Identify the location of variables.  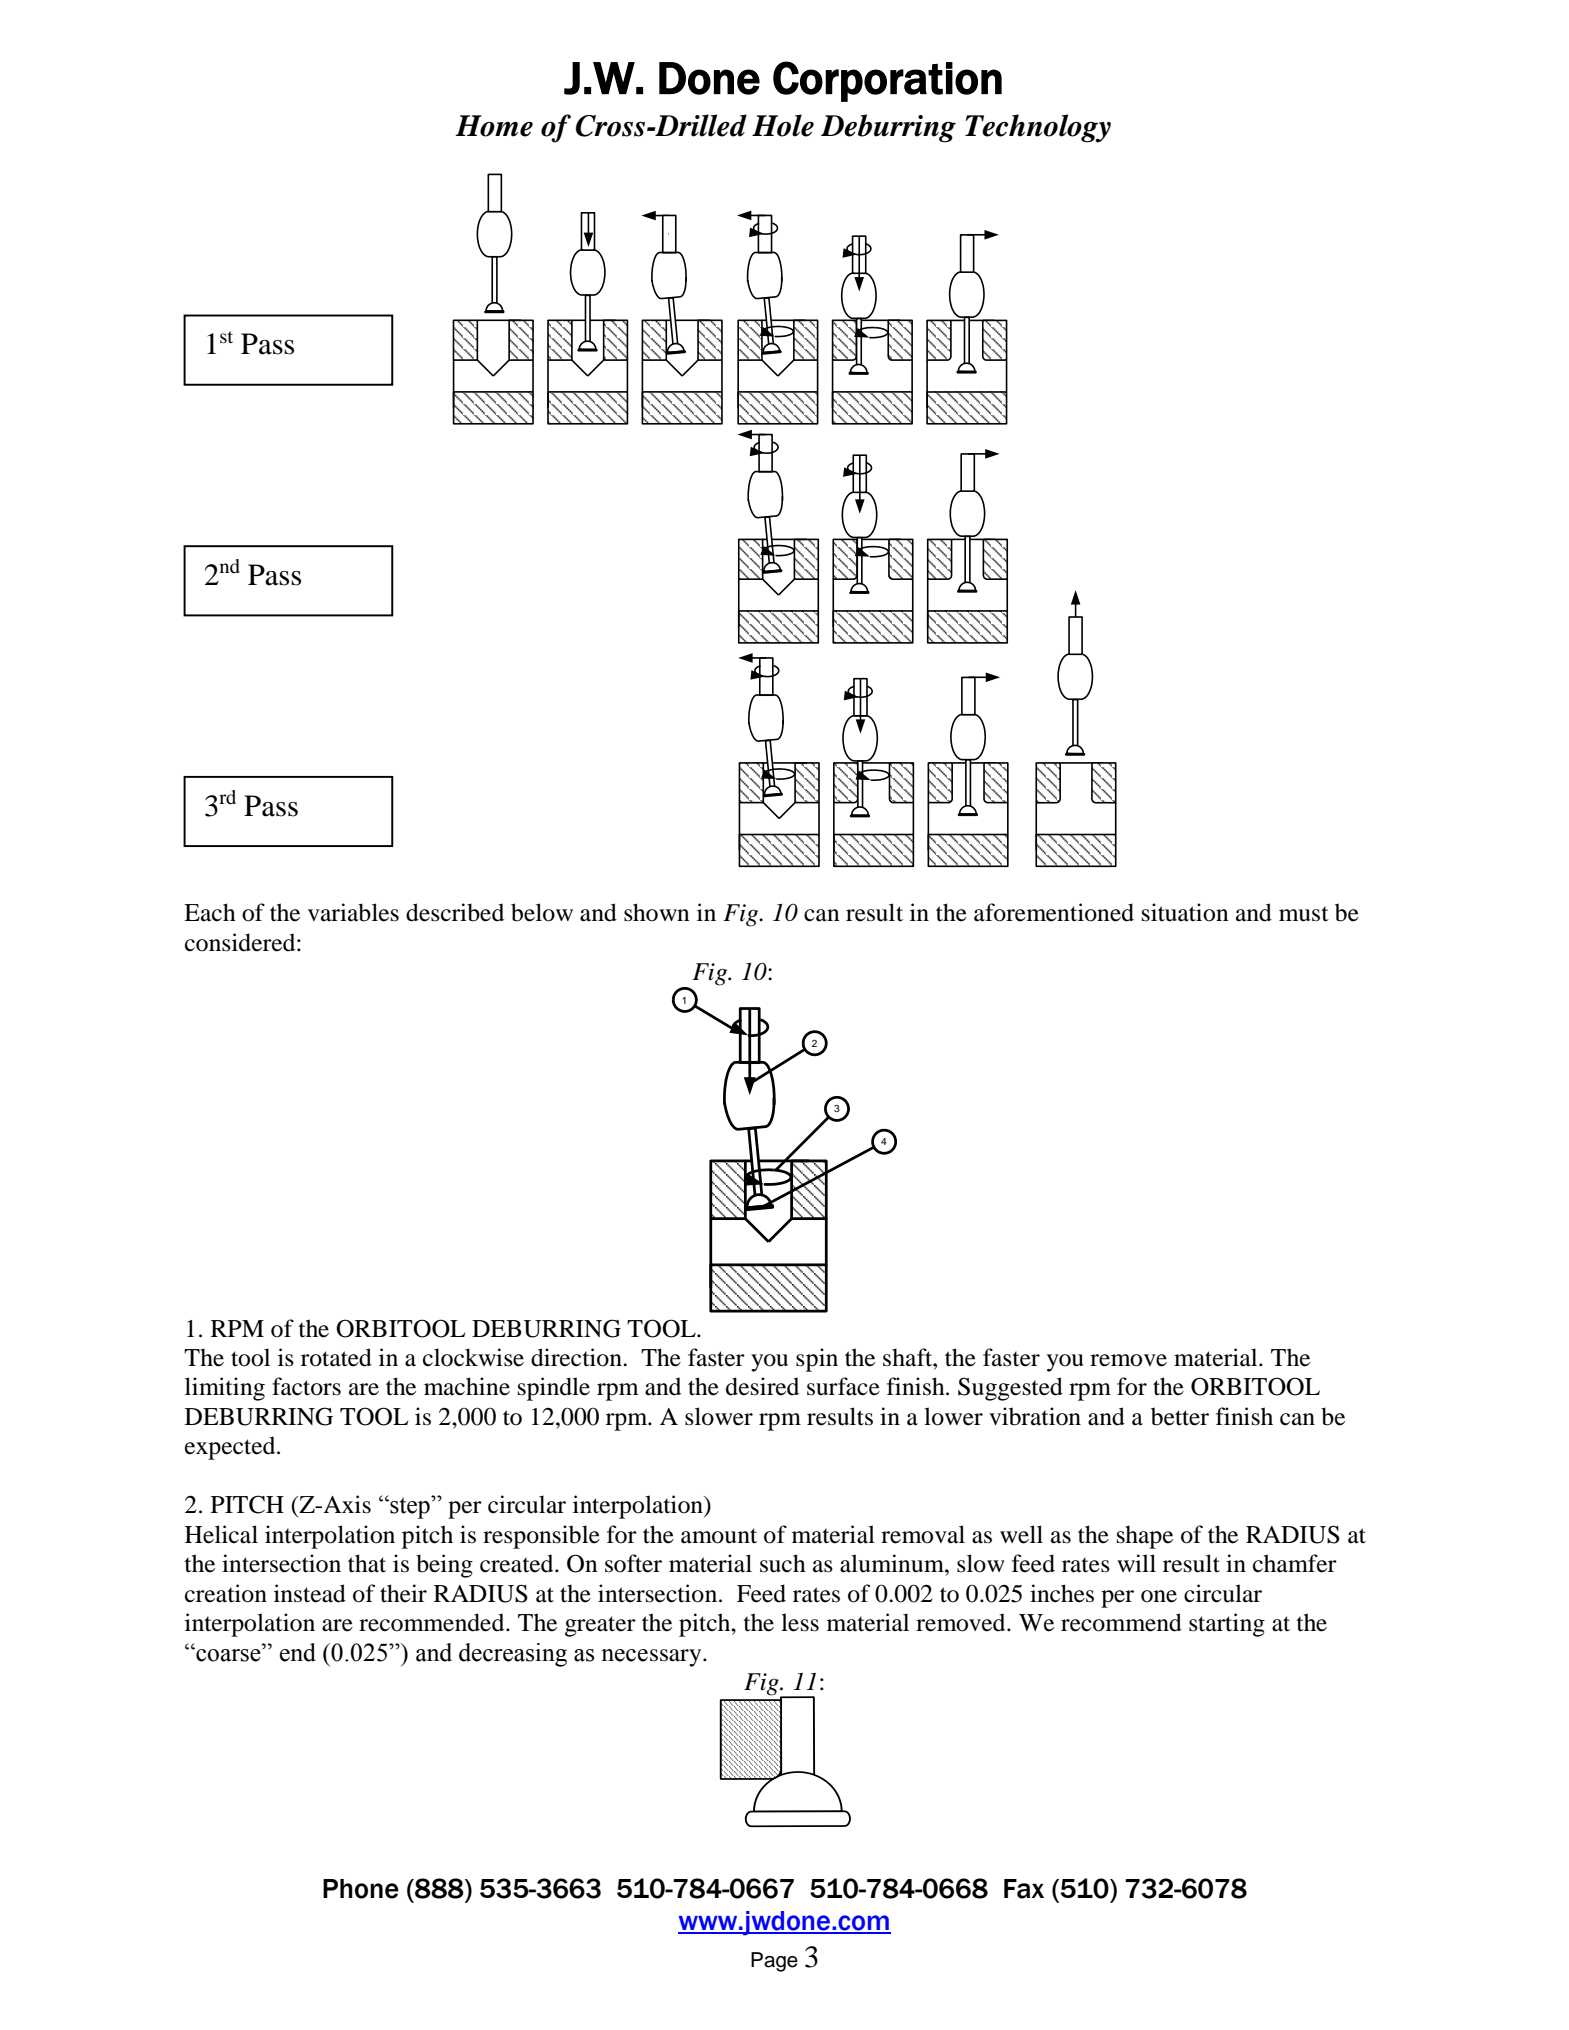
(353, 912).
